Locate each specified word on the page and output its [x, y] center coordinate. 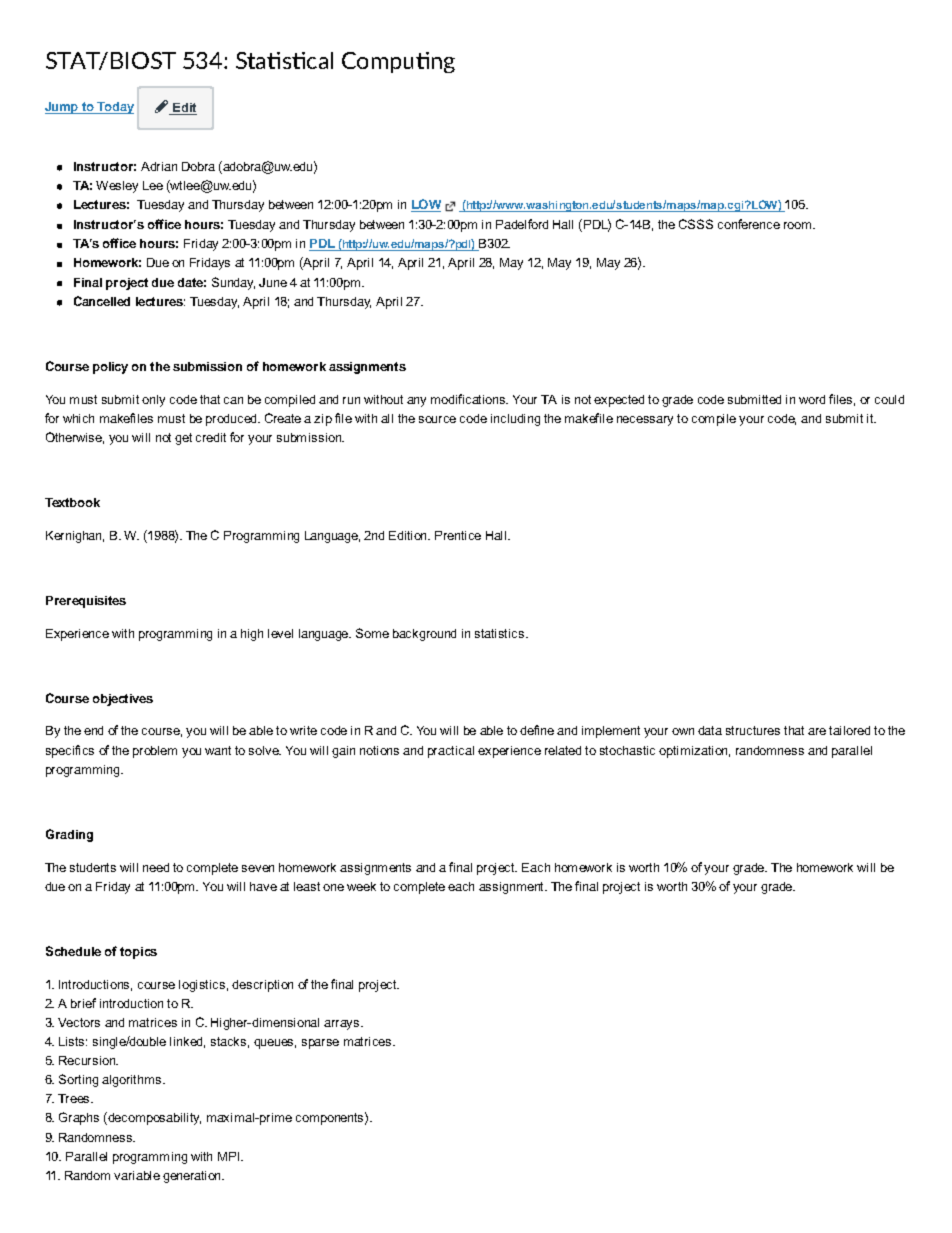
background [424, 635]
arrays [343, 1025]
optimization [694, 752]
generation [193, 1177]
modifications [469, 399]
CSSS [696, 224]
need [156, 867]
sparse [320, 1044]
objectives [123, 700]
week [361, 886]
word [812, 399]
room [799, 225]
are [817, 731]
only [153, 401]
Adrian [159, 166]
